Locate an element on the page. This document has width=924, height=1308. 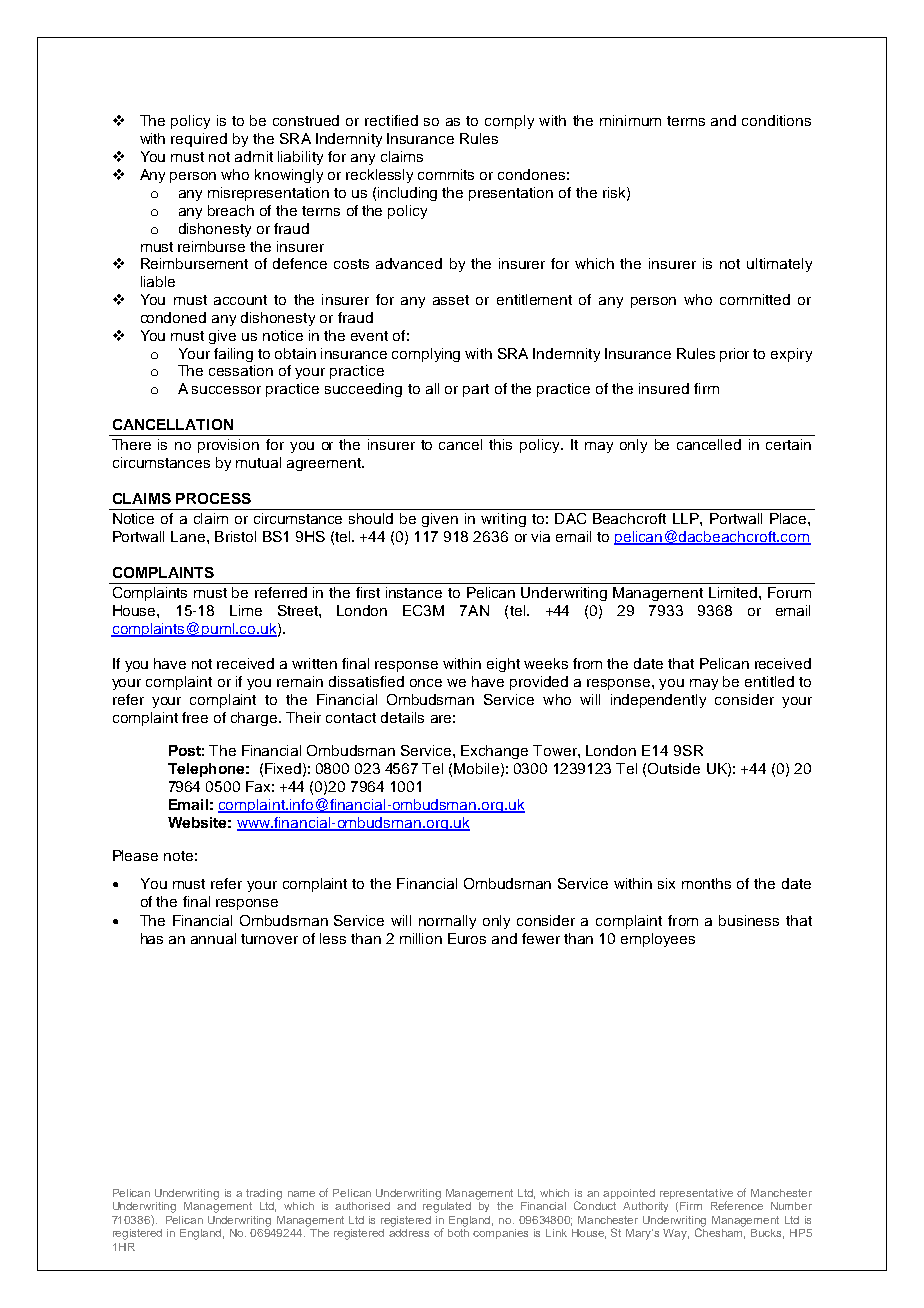
trading is located at coordinates (264, 1194).
